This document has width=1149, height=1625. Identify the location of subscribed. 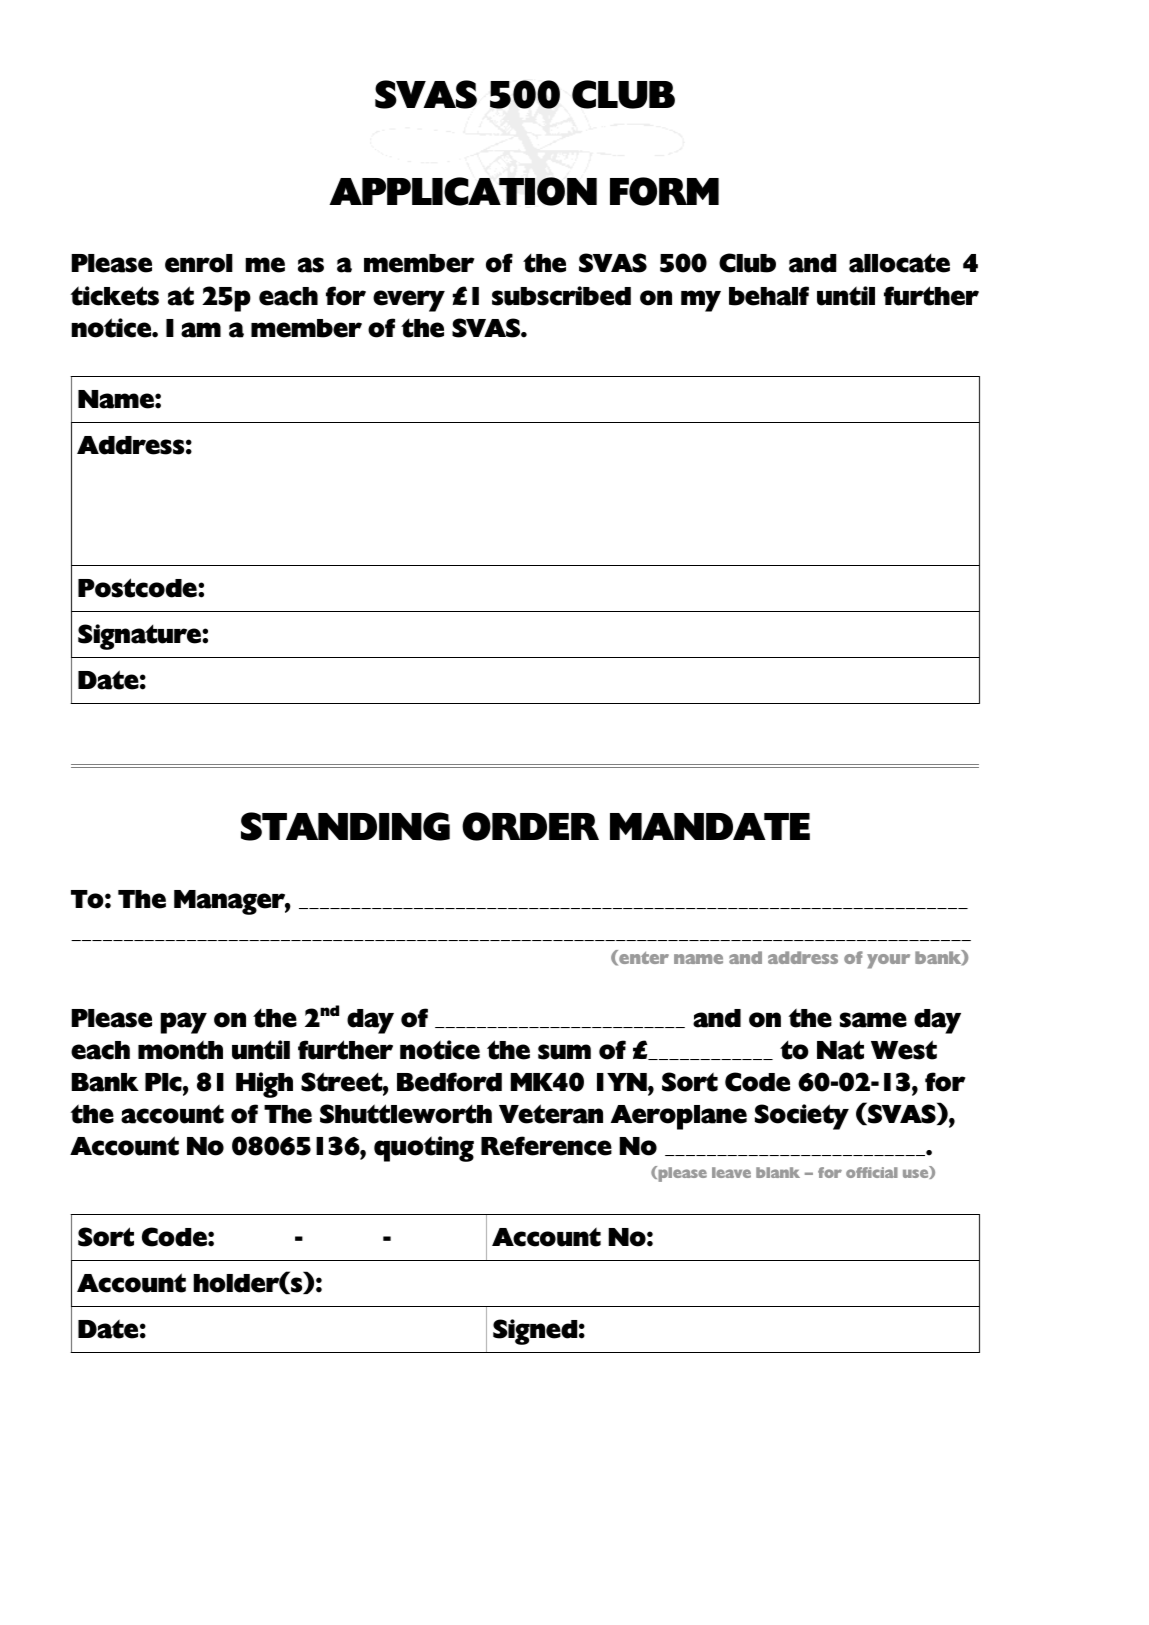
(561, 296).
